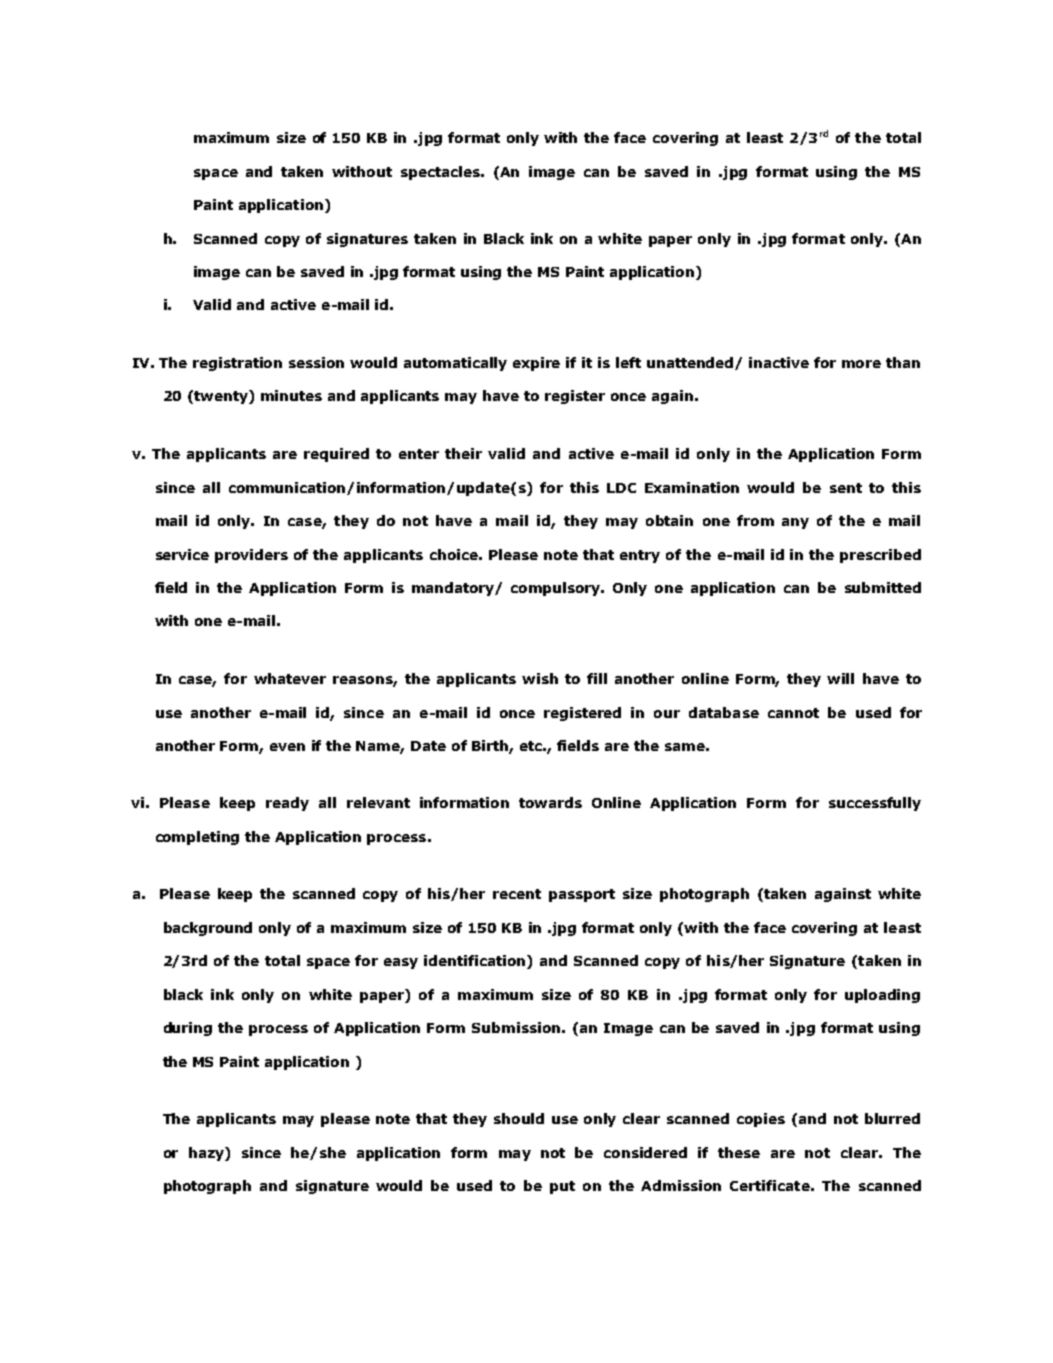 The height and width of the screenshot is (1363, 1053). I want to click on will, so click(840, 678).
